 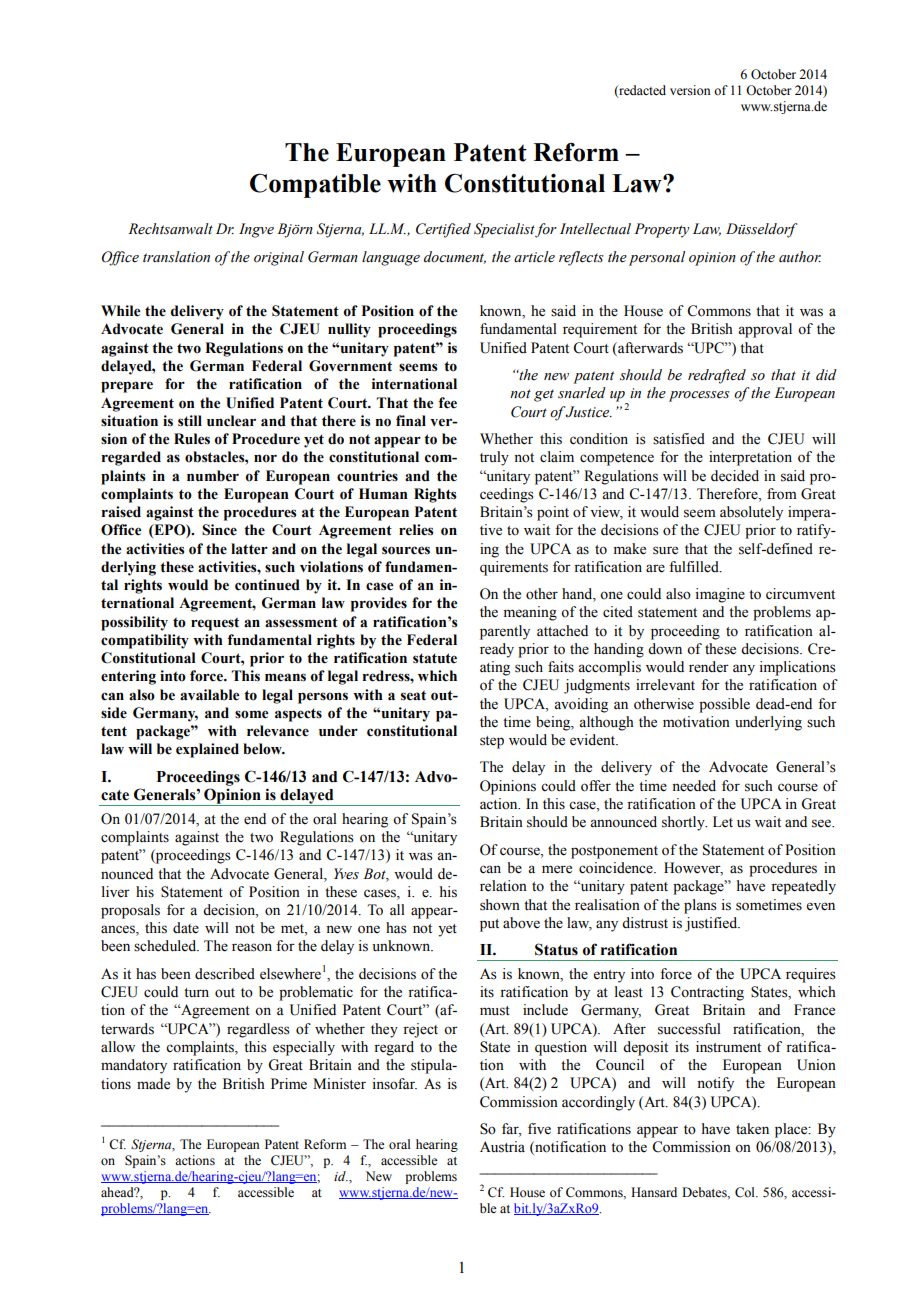 What do you see at coordinates (210, 695) in the image?
I see `available` at bounding box center [210, 695].
